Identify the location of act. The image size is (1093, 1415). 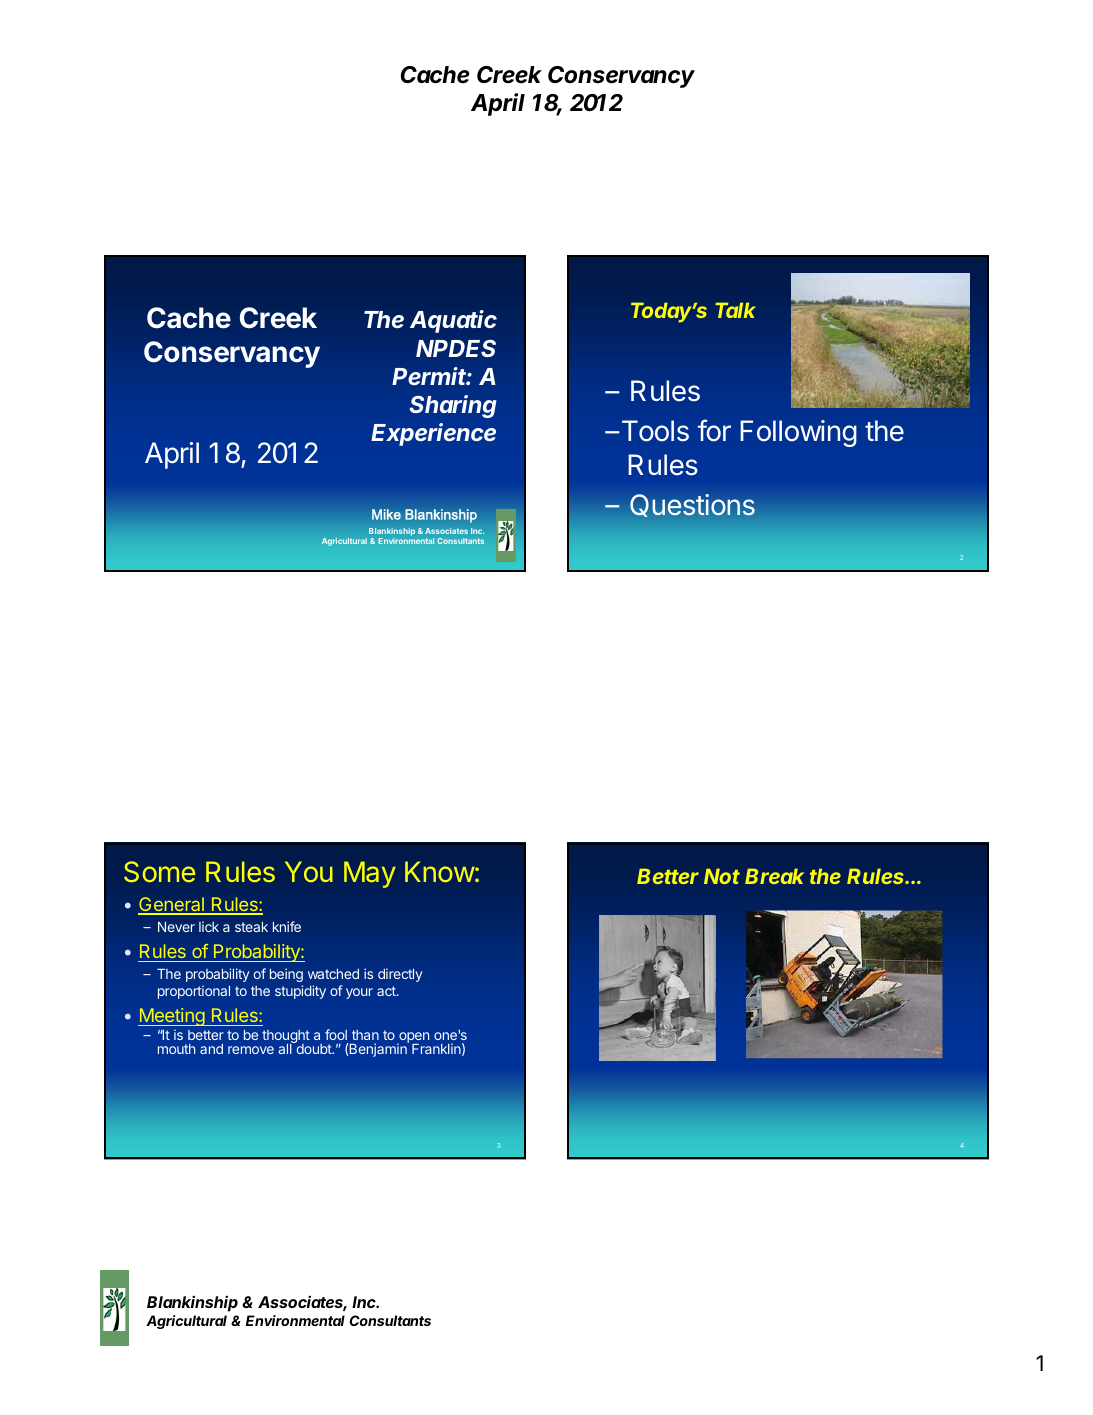
(387, 991).
